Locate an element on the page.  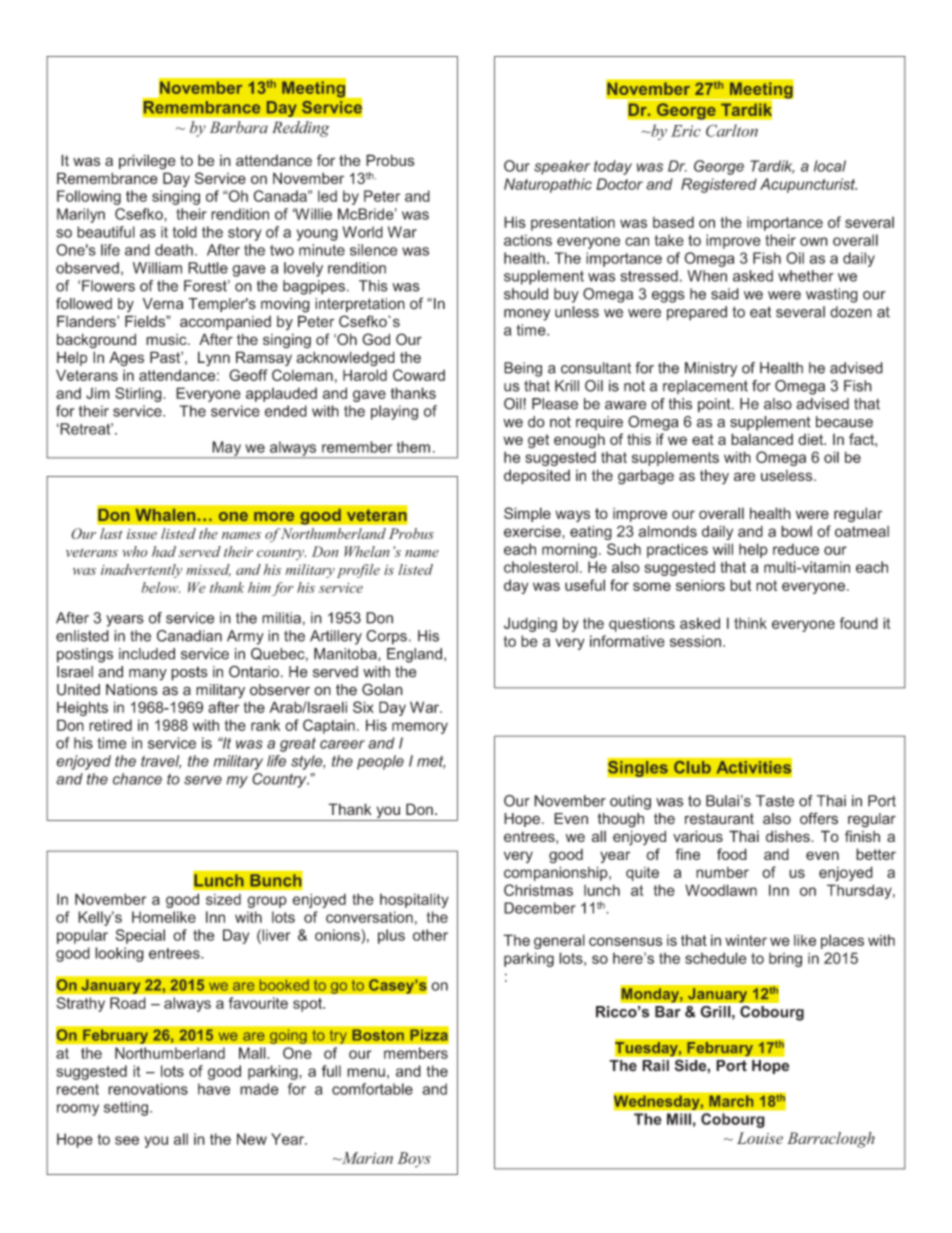
useless is located at coordinates (788, 475).
